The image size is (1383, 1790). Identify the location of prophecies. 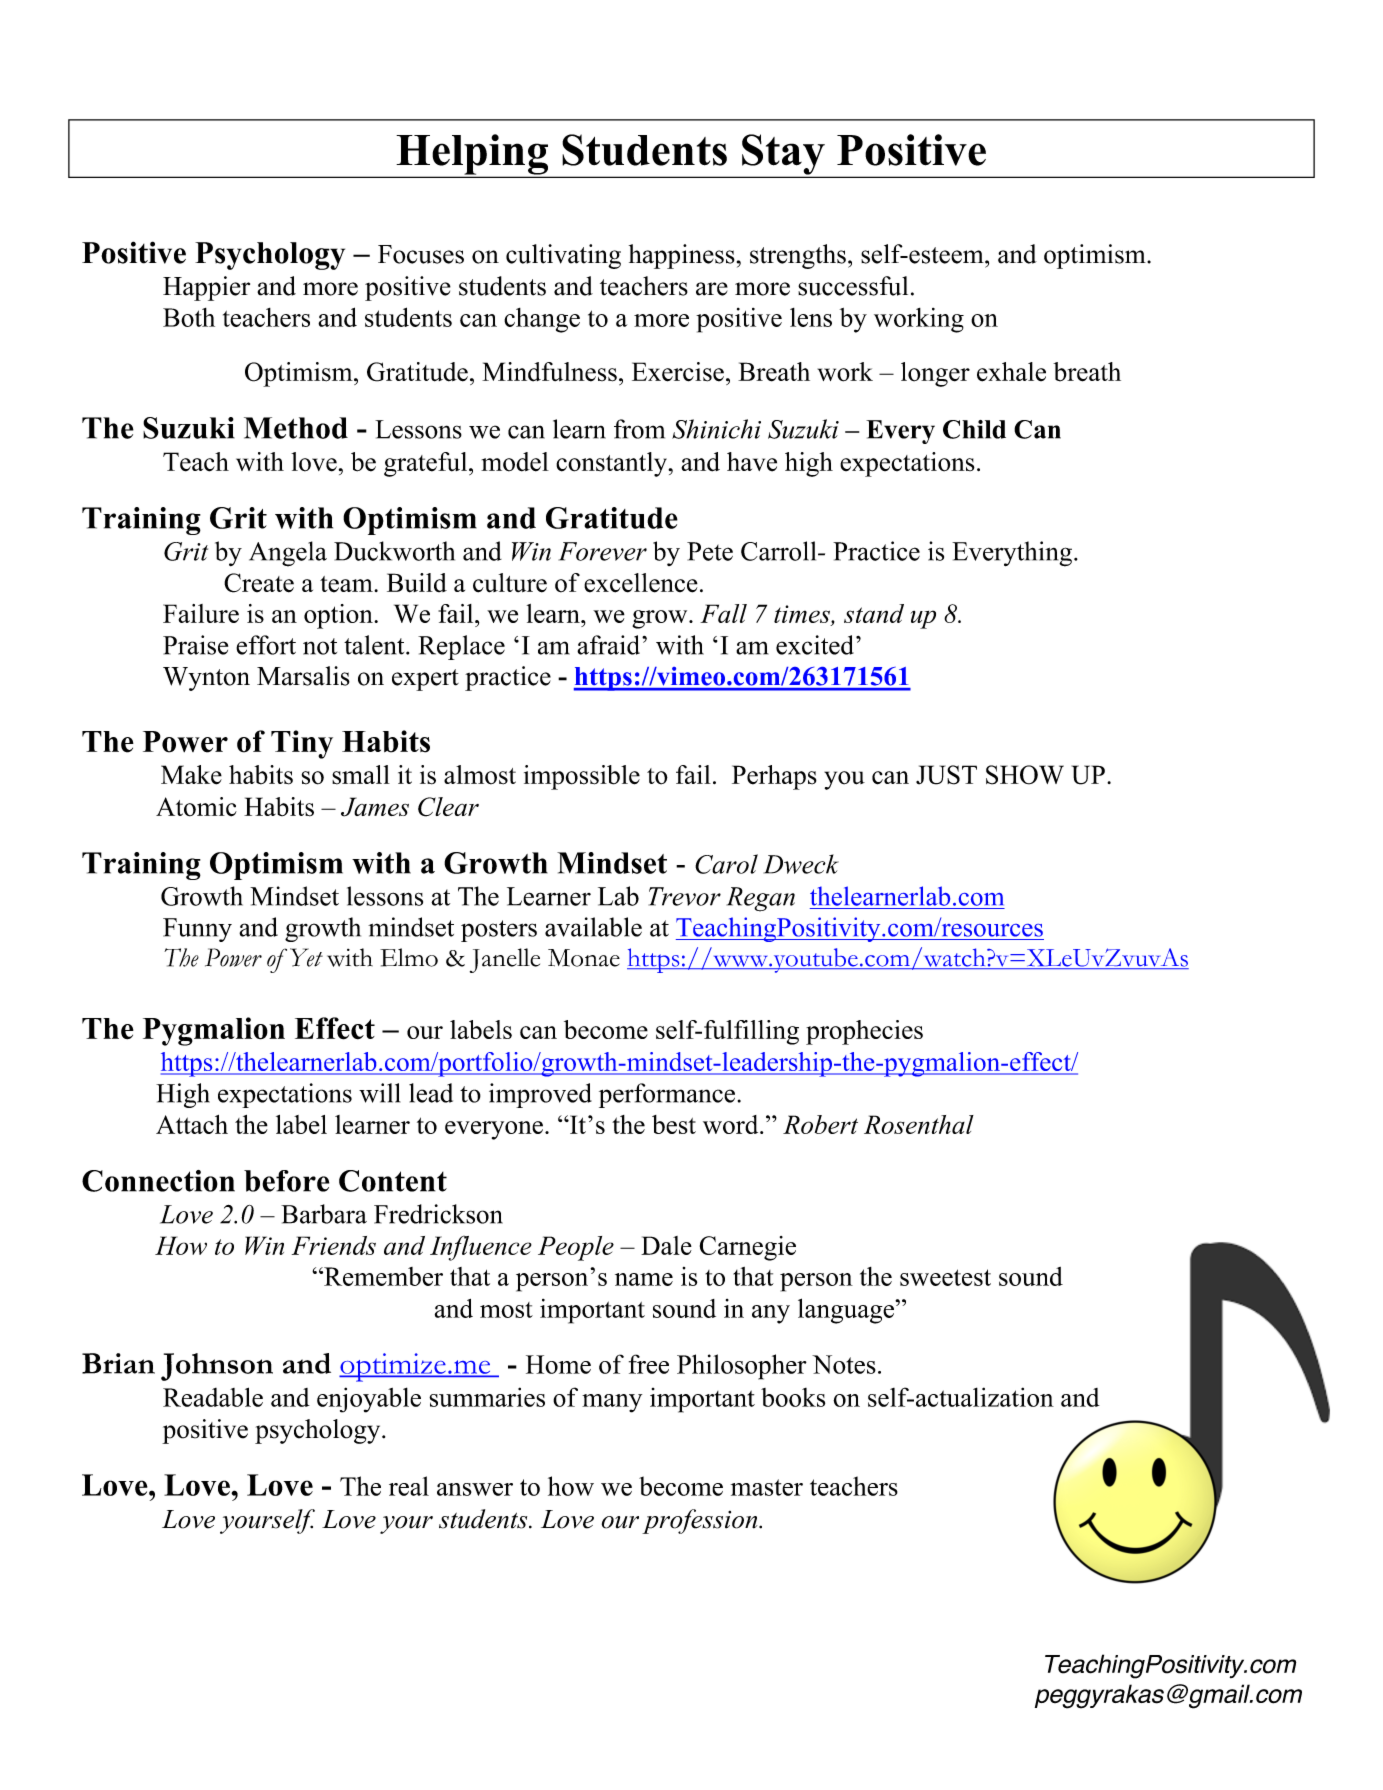
(864, 1032).
